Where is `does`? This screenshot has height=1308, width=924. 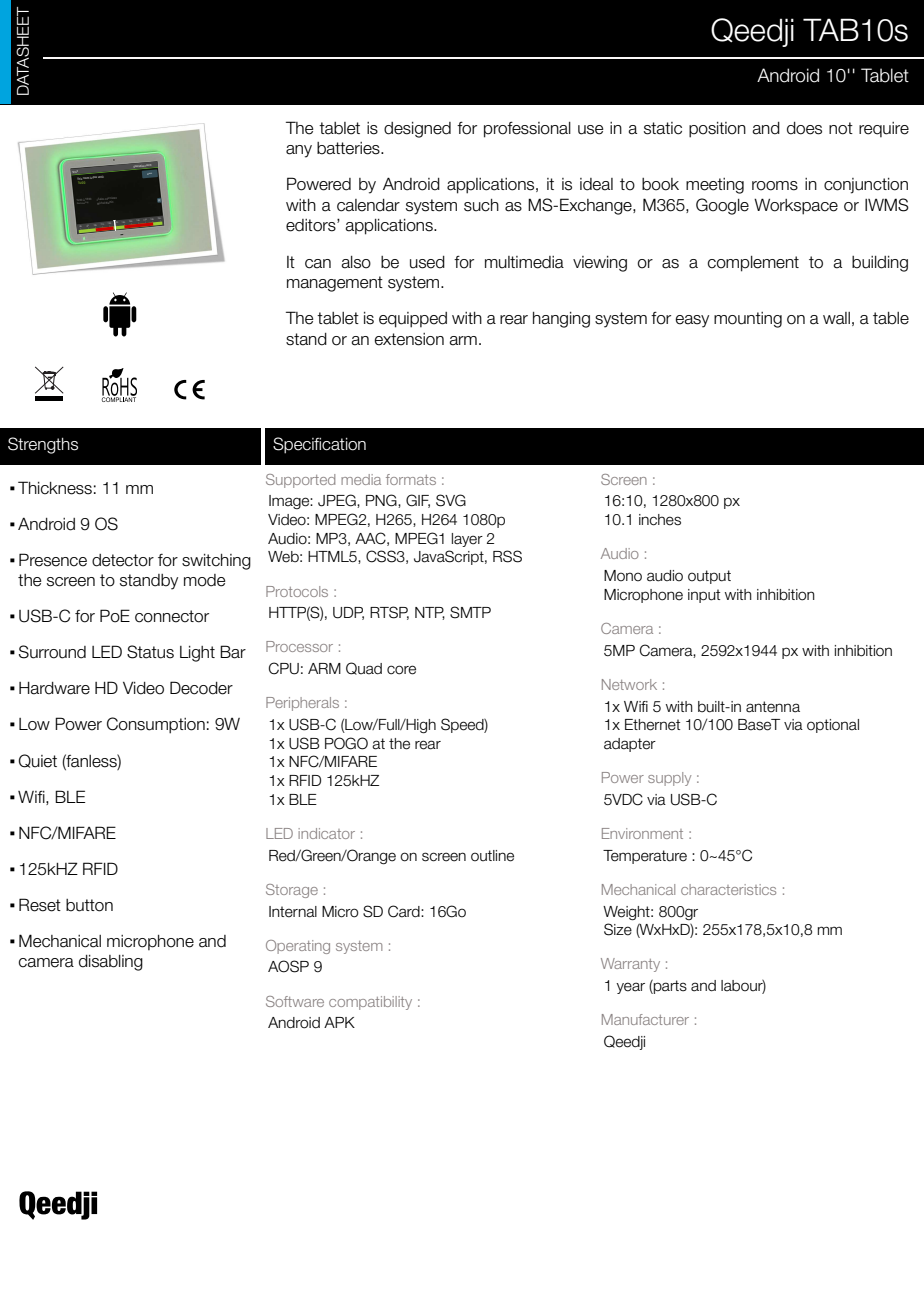 does is located at coordinates (804, 128).
